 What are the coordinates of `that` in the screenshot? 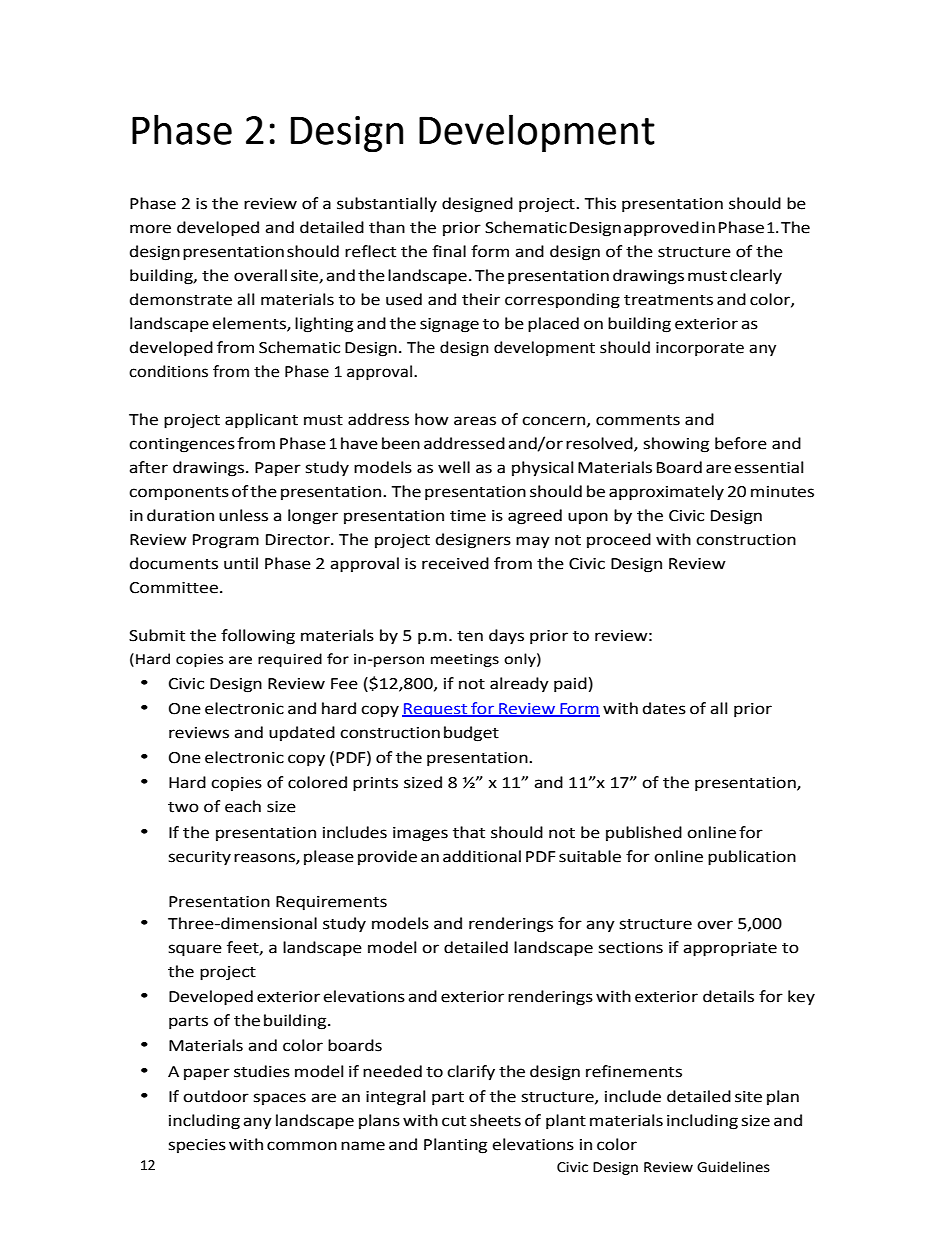 It's located at (469, 832).
